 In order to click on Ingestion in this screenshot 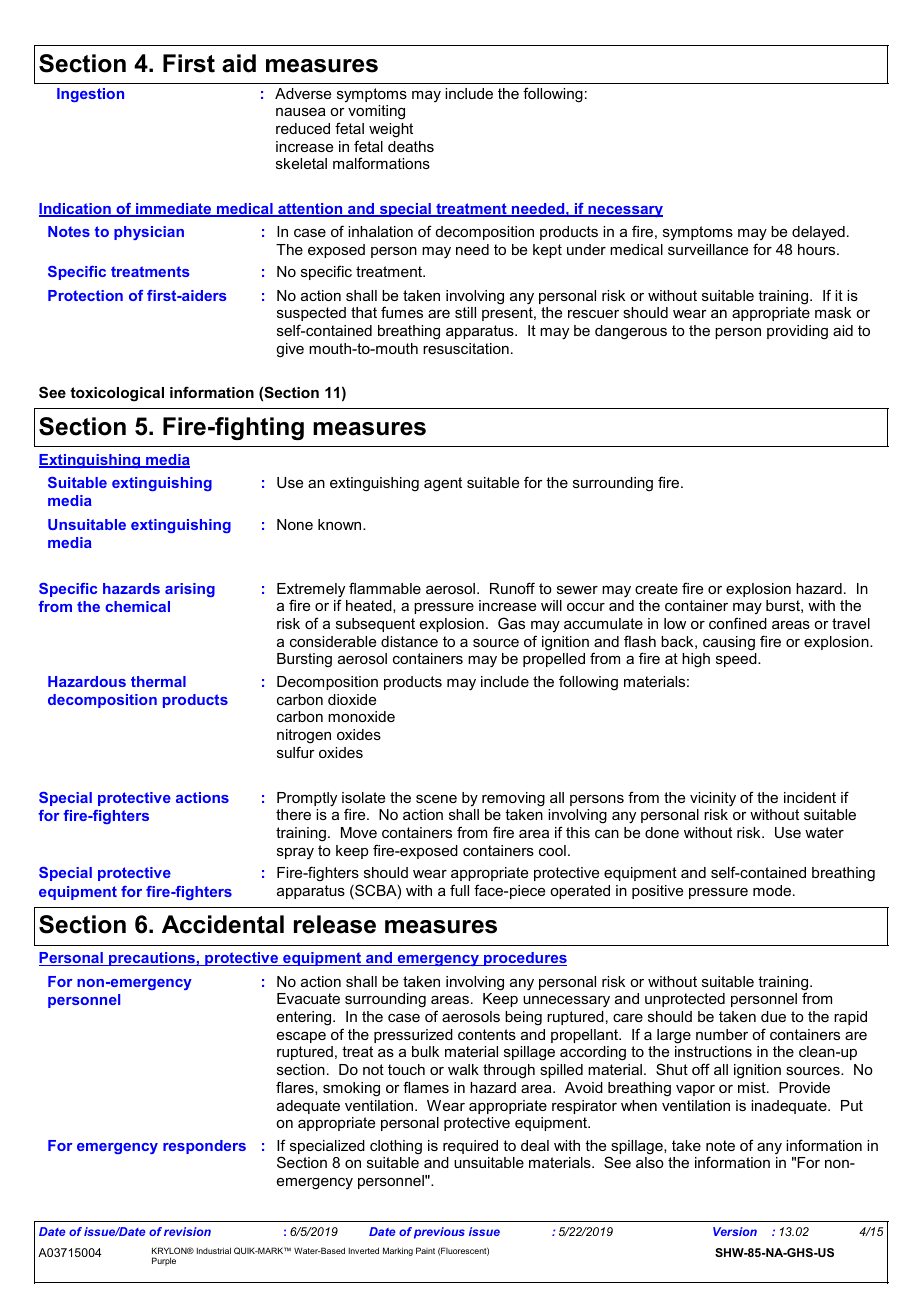, I will do `click(90, 95)`.
